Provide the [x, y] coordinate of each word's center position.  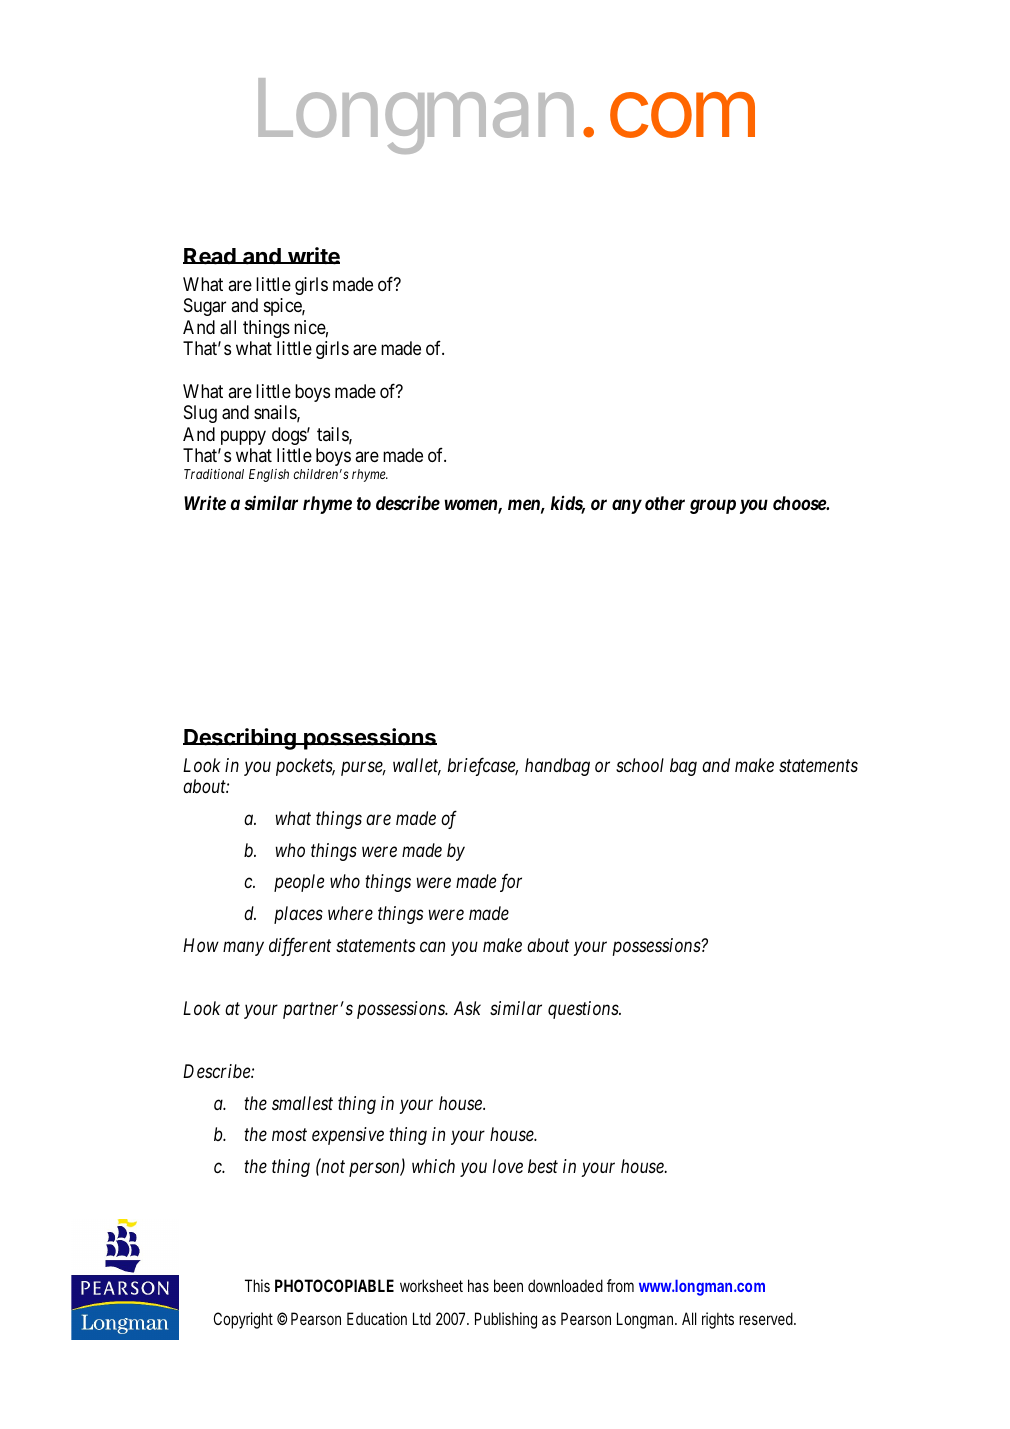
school [640, 765]
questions [584, 1010]
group [713, 506]
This [257, 1285]
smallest [302, 1103]
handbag [557, 767]
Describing [240, 739]
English [269, 475]
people [299, 883]
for [511, 883]
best [543, 1166]
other [665, 503]
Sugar [205, 307]
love [508, 1166]
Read [210, 256]
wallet [417, 766]
